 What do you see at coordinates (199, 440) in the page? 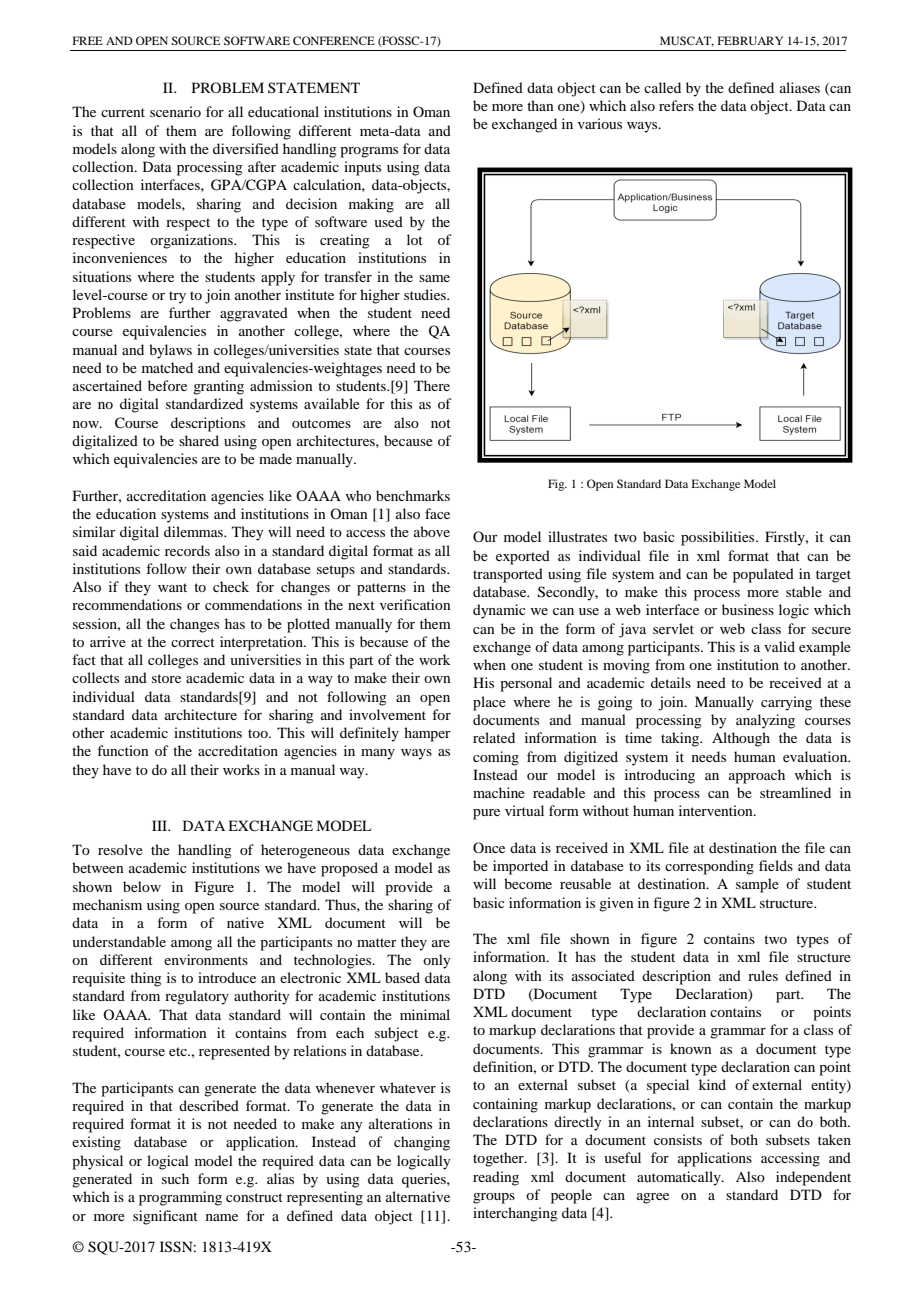
I see `shared` at bounding box center [199, 440].
